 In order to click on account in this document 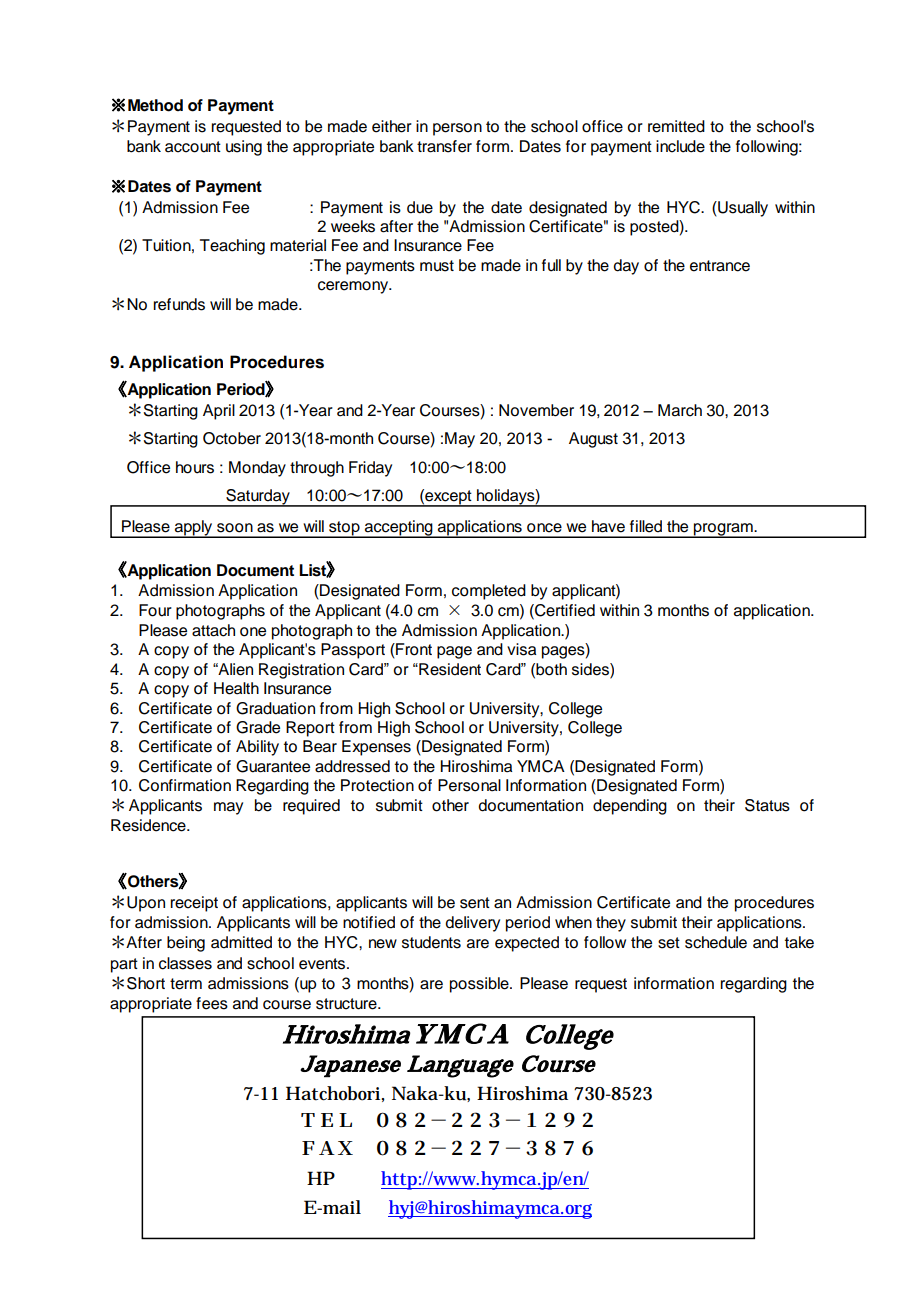, I will do `click(193, 147)`.
